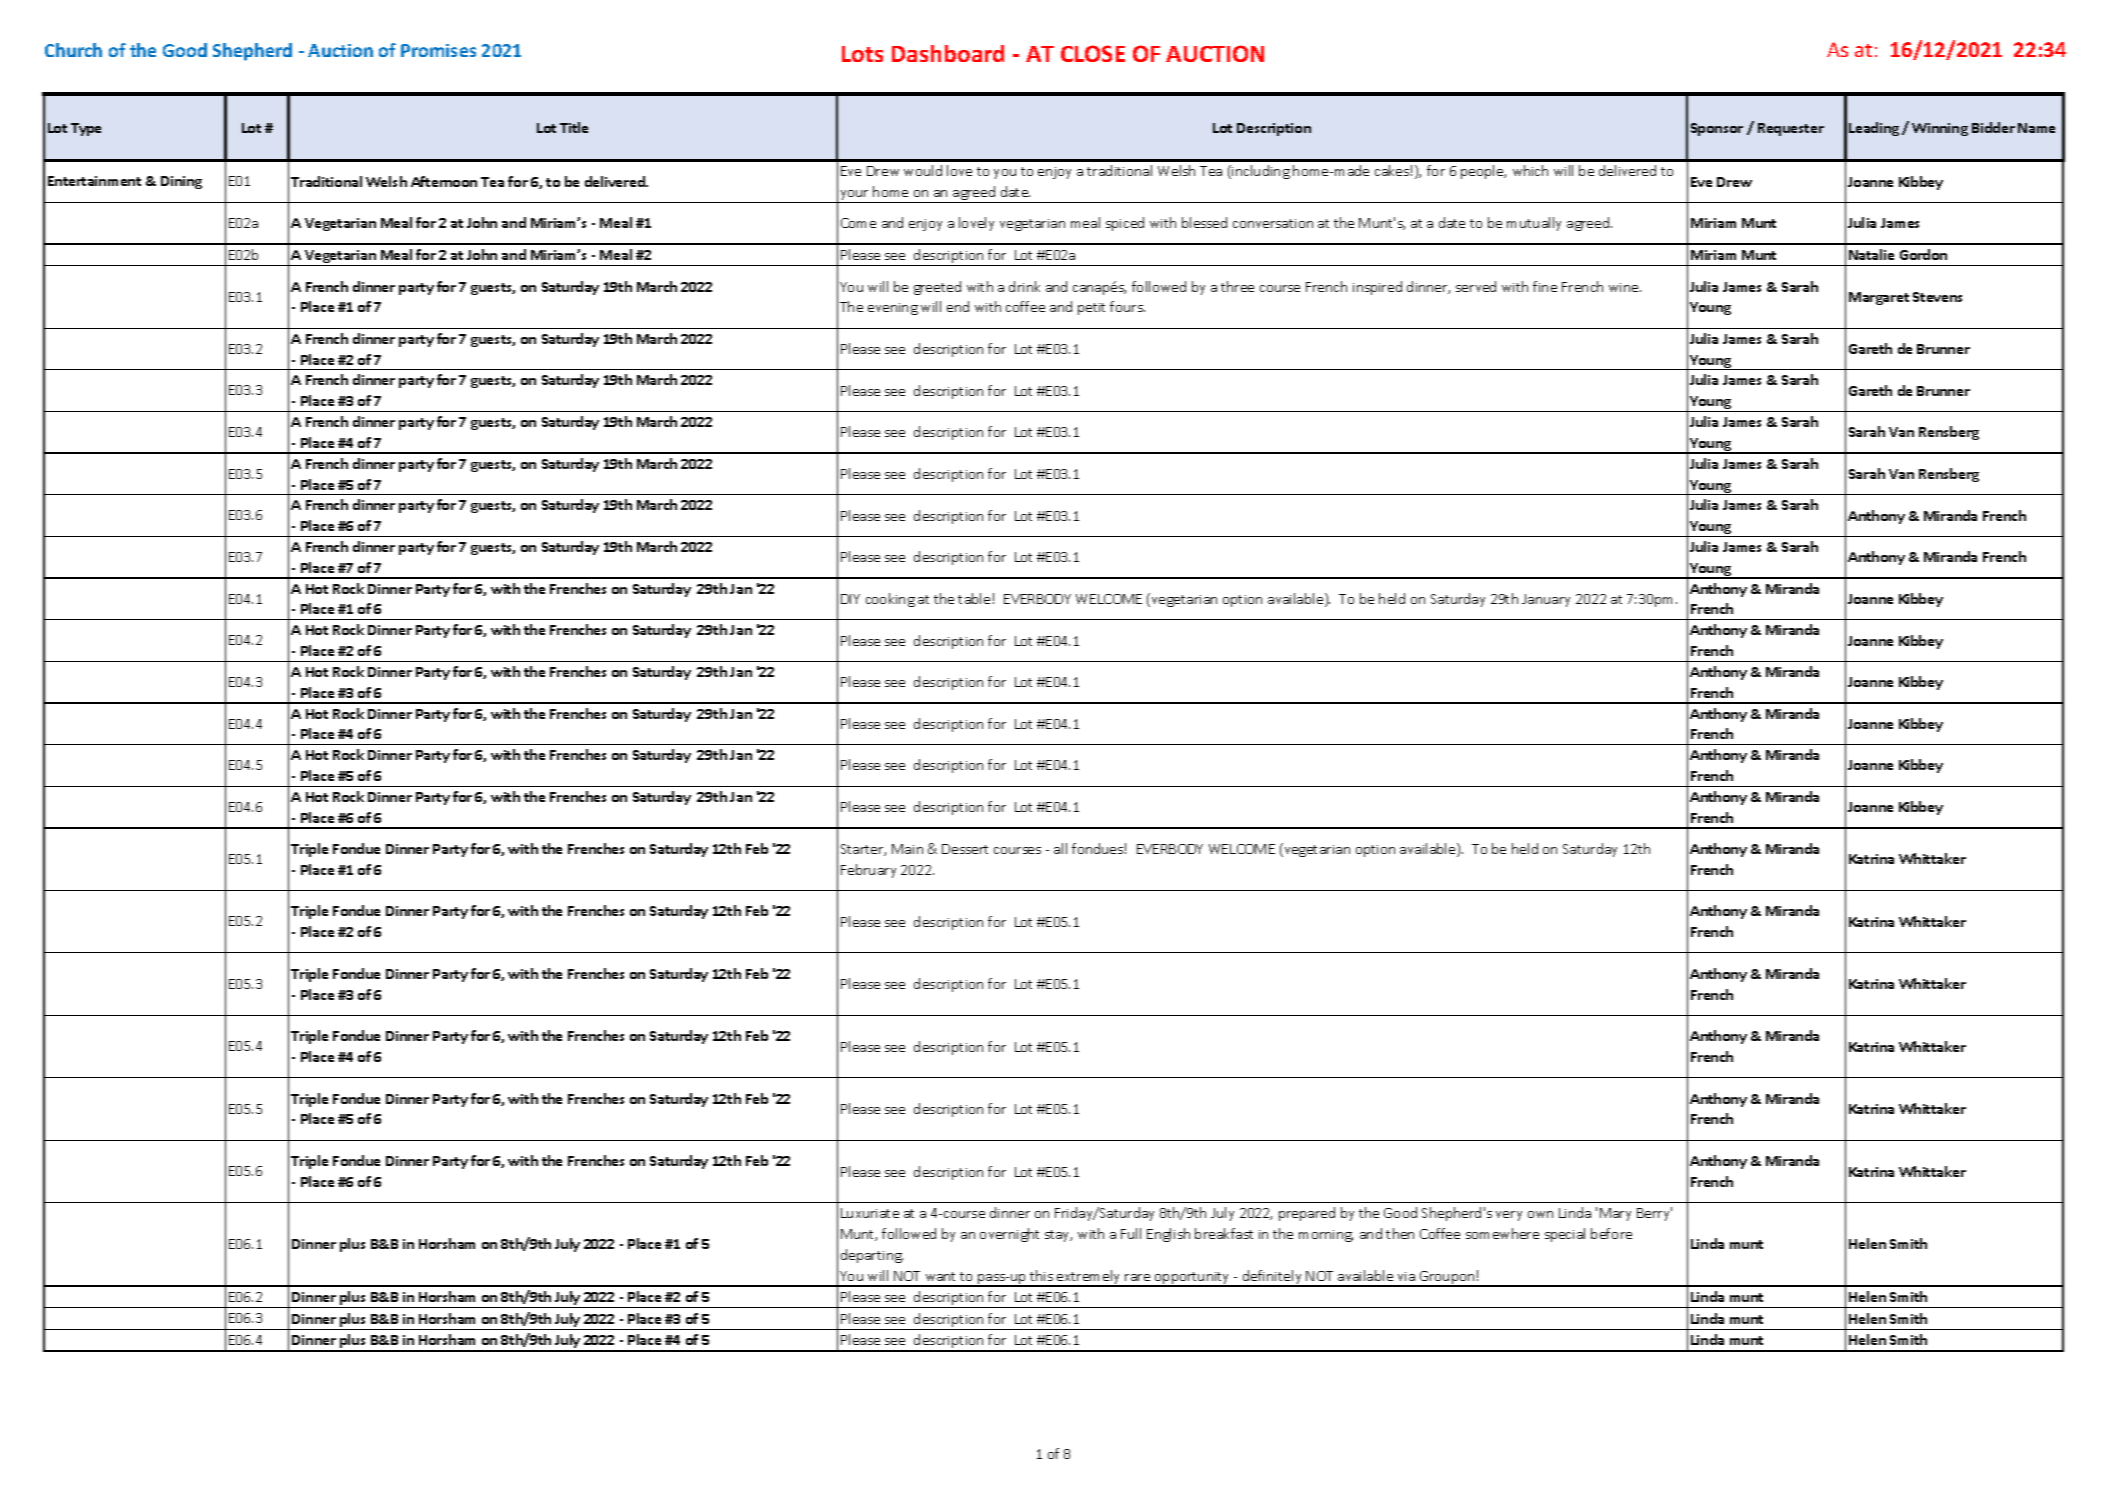 Image resolution: width=2117 pixels, height=1497 pixels. I want to click on Requester, so click(1791, 129).
